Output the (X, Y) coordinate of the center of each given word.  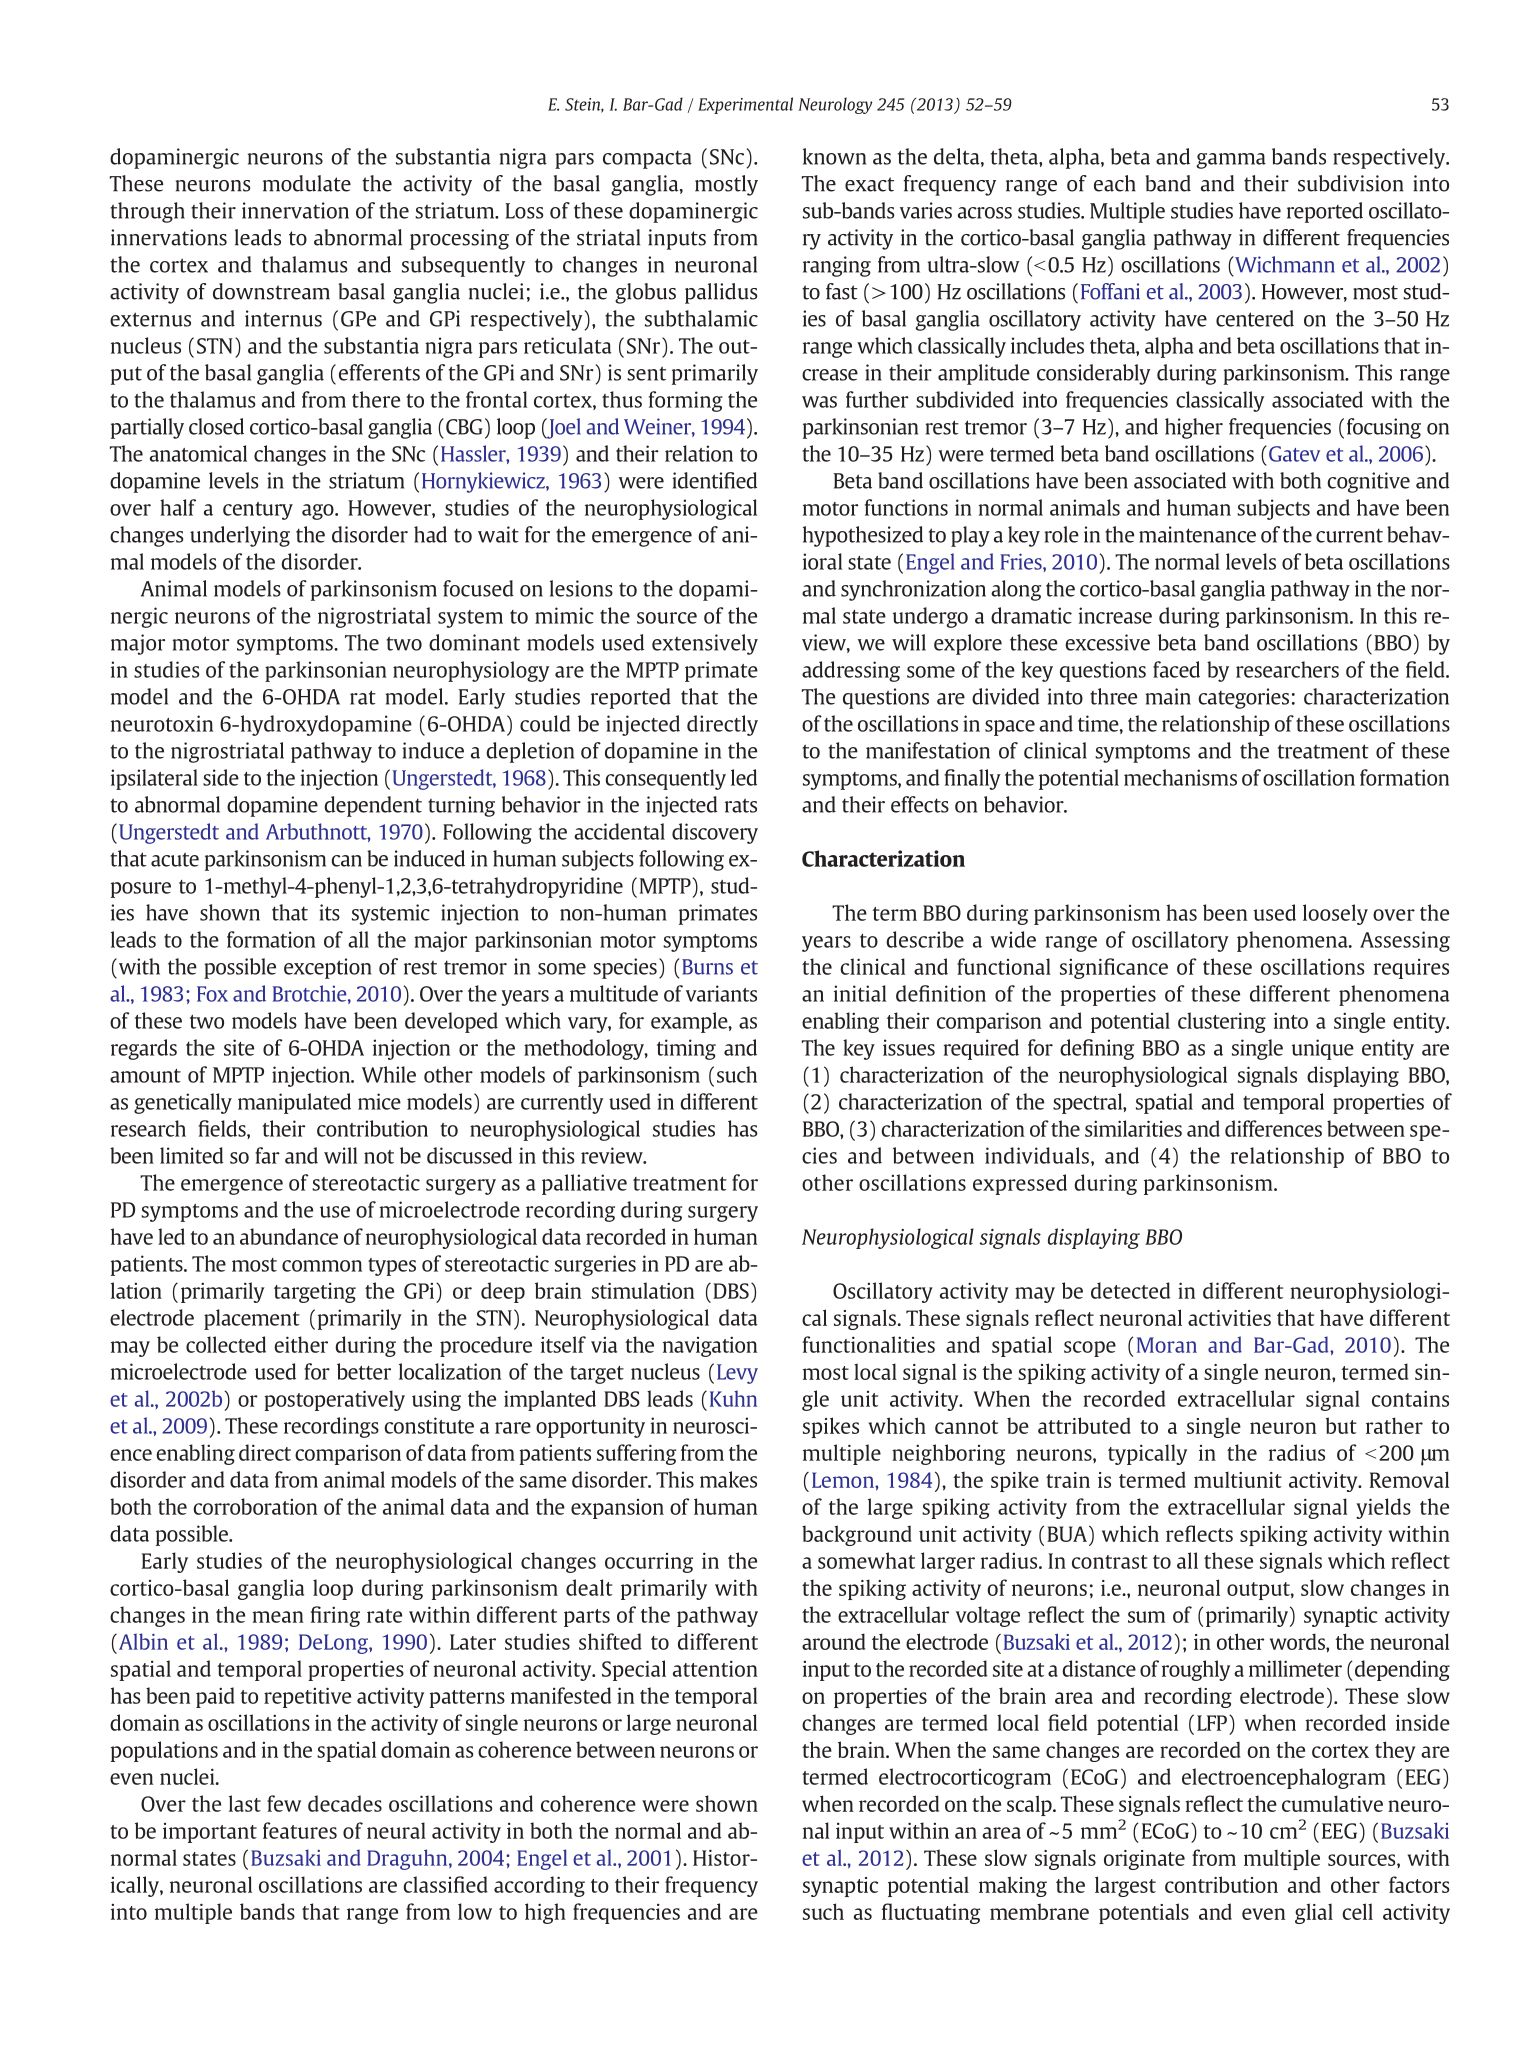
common (322, 1266)
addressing (851, 671)
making (1013, 1886)
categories (1243, 698)
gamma (1231, 161)
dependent (373, 806)
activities (1229, 1318)
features (300, 1830)
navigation (710, 1346)
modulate (307, 183)
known (834, 156)
